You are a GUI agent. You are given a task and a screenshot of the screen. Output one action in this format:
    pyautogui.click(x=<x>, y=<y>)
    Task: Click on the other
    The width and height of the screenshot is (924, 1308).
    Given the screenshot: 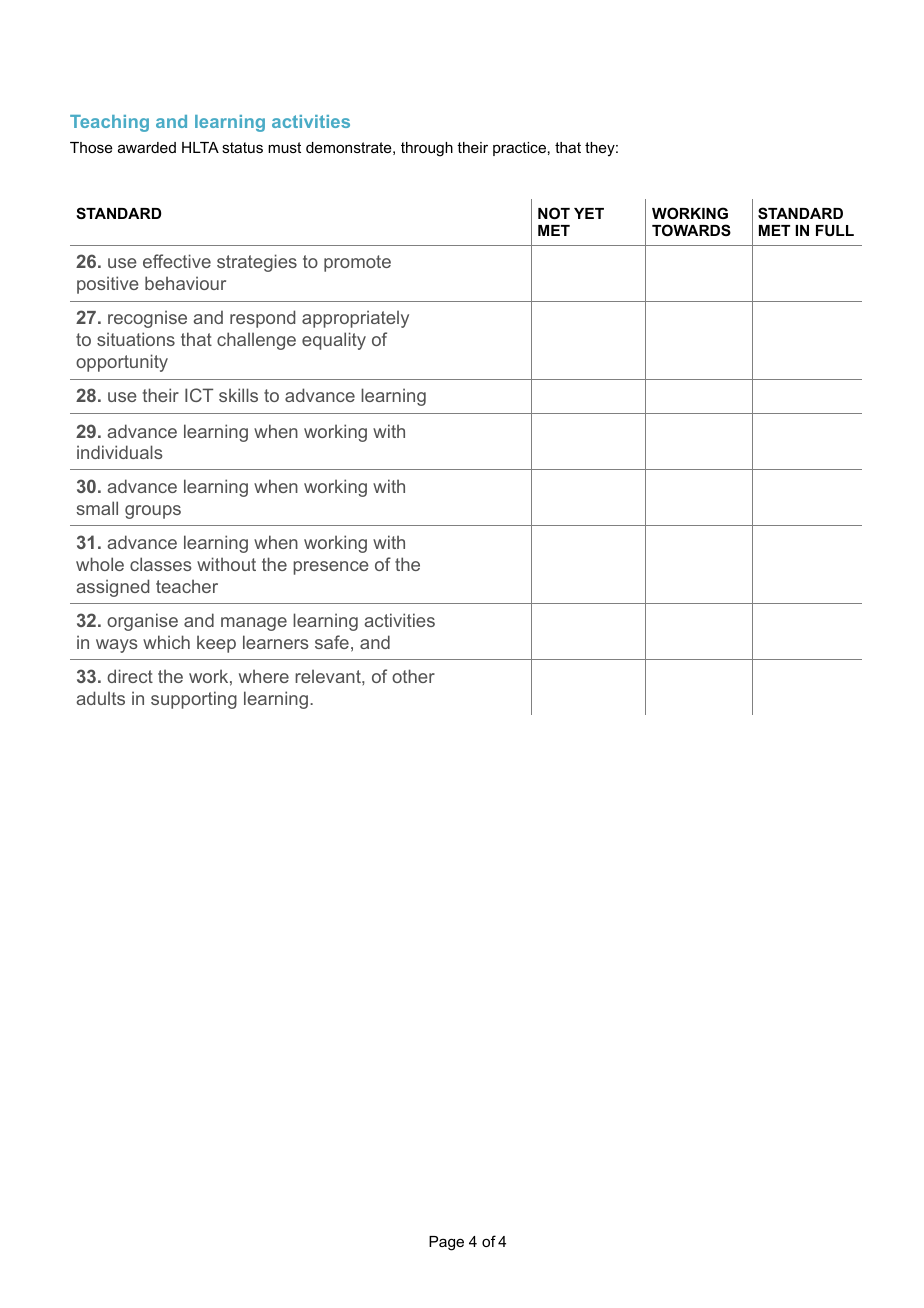 What is the action you would take?
    pyautogui.click(x=413, y=676)
